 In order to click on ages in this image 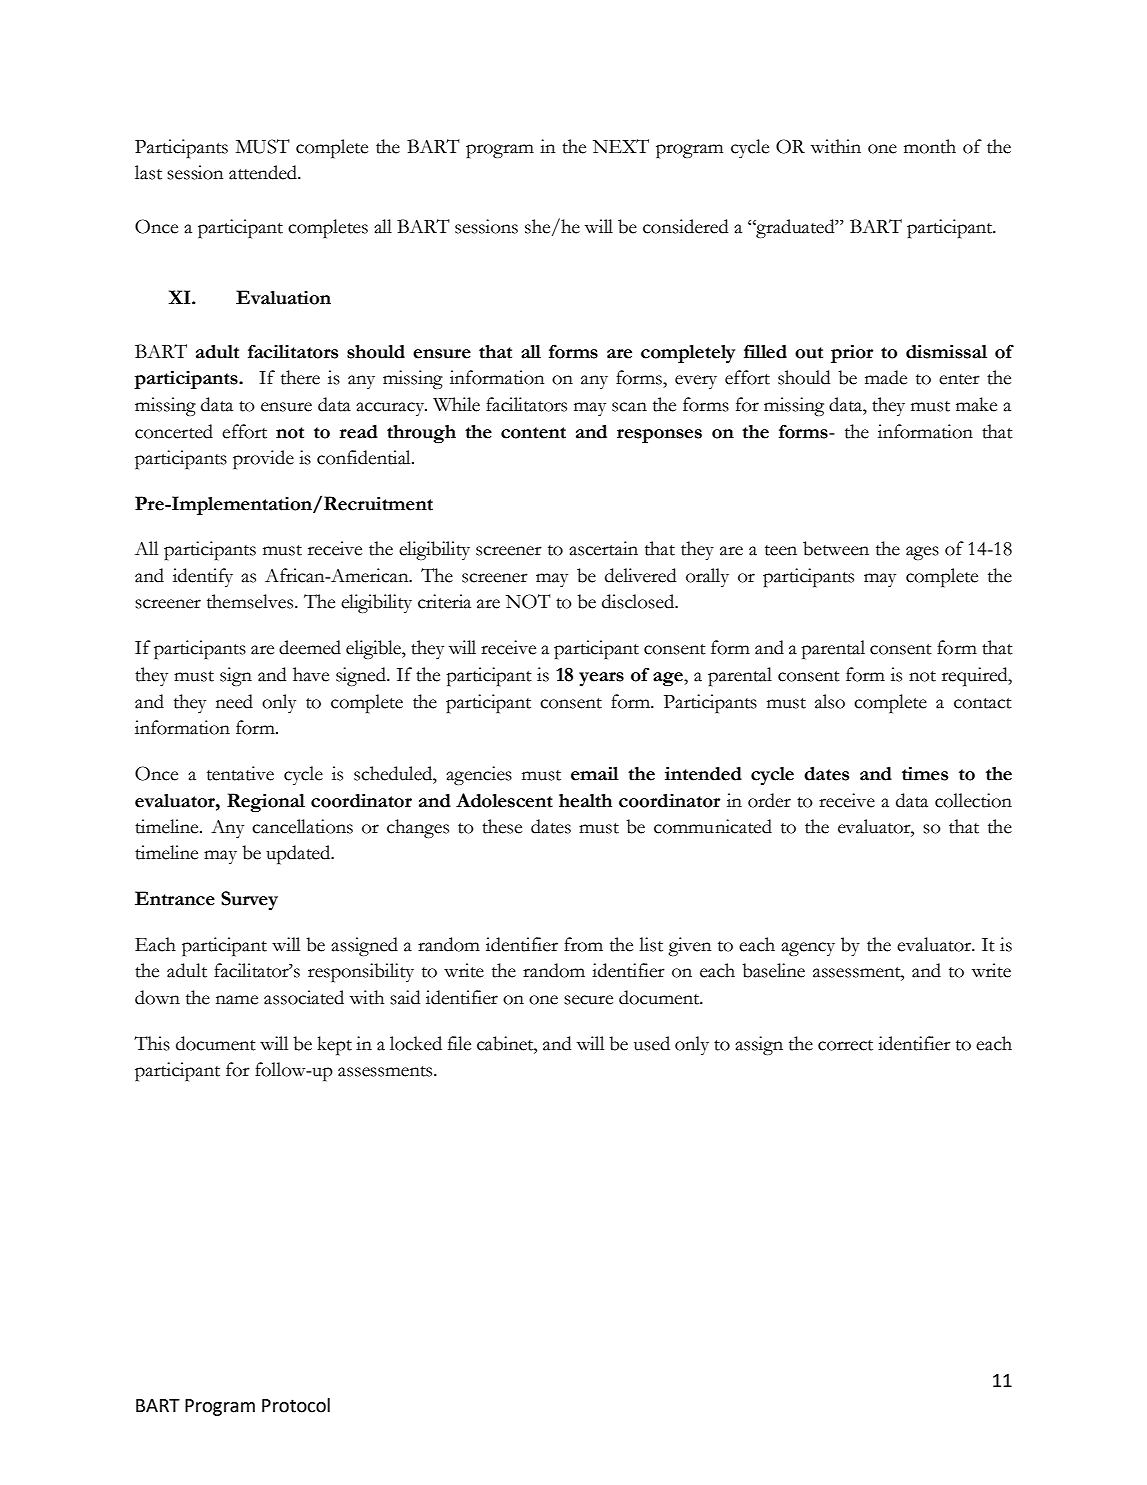, I will do `click(922, 553)`.
